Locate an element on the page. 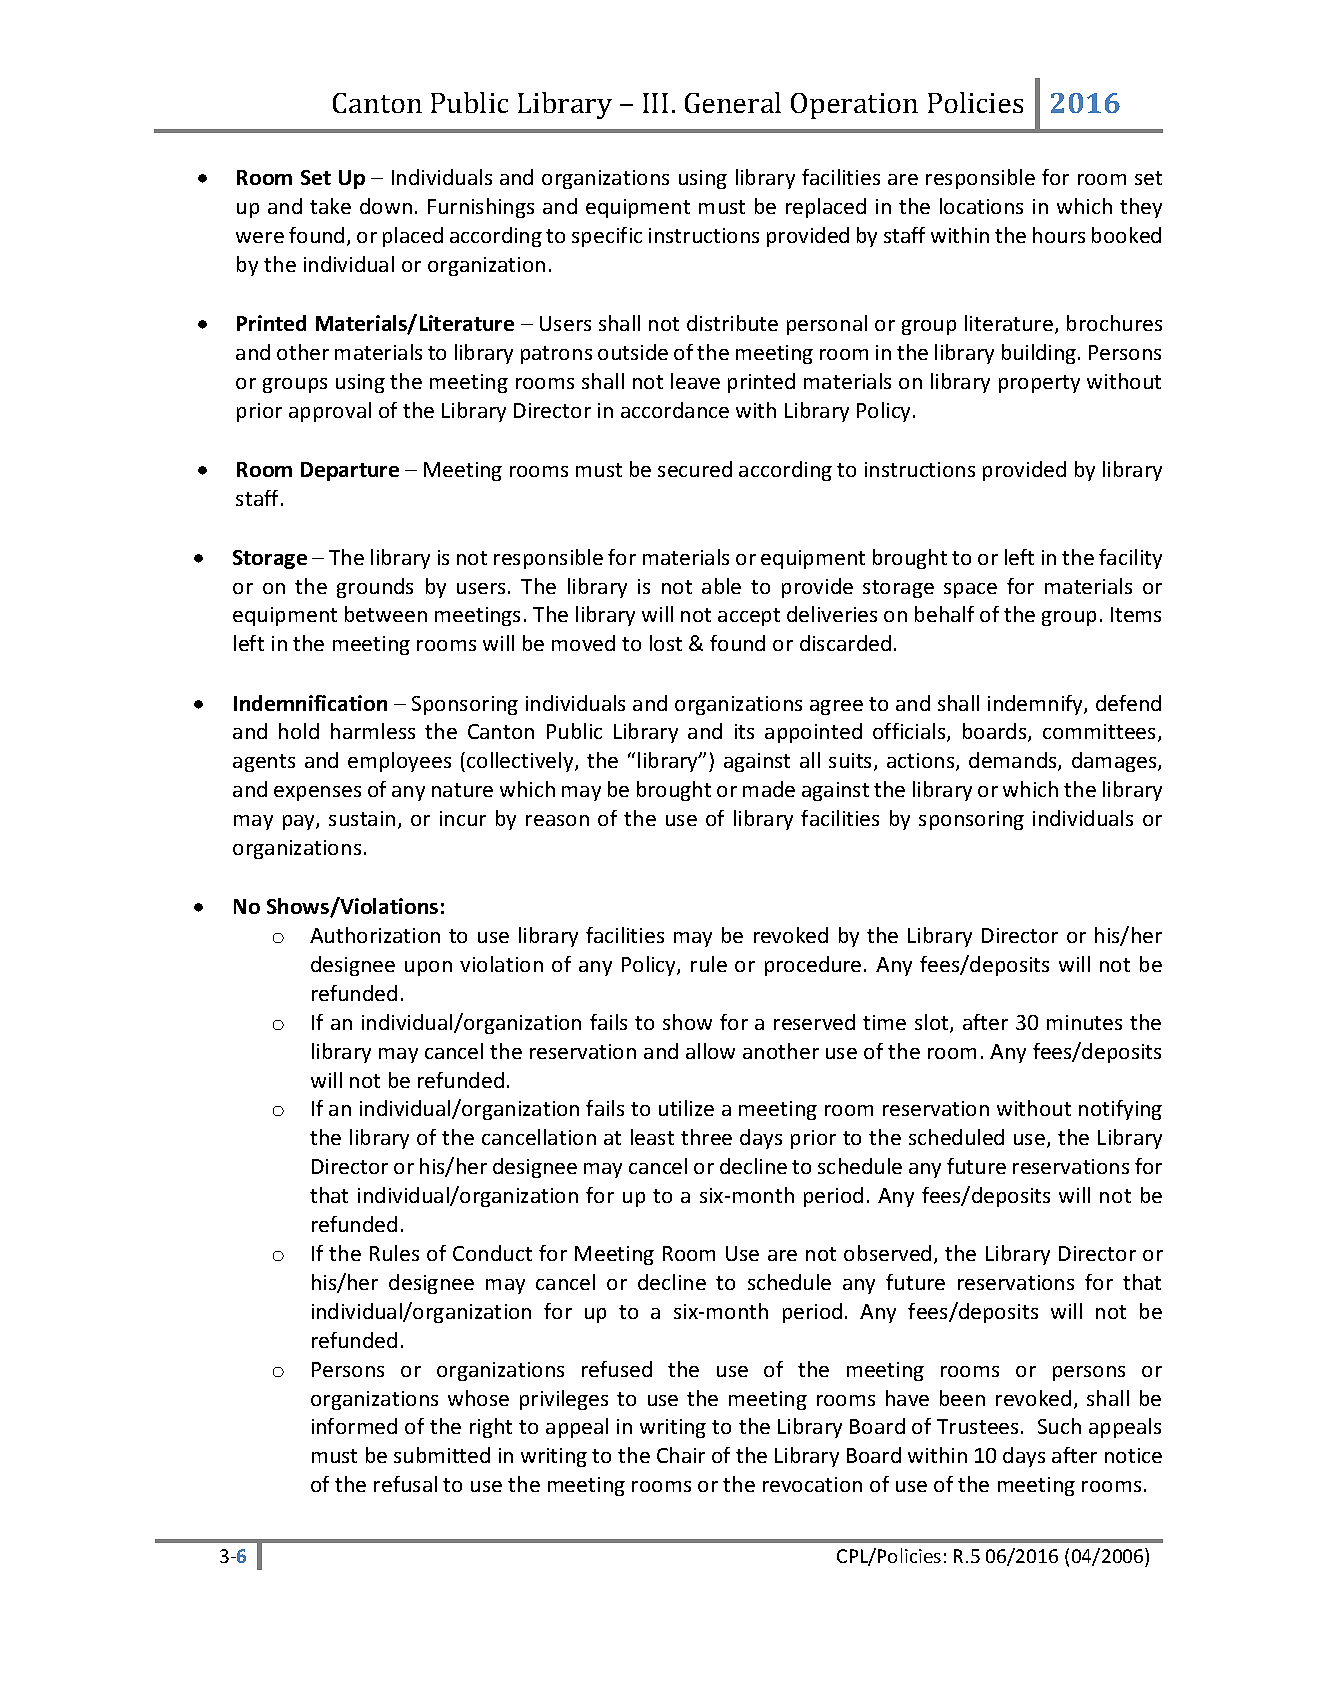  made is located at coordinates (769, 789).
